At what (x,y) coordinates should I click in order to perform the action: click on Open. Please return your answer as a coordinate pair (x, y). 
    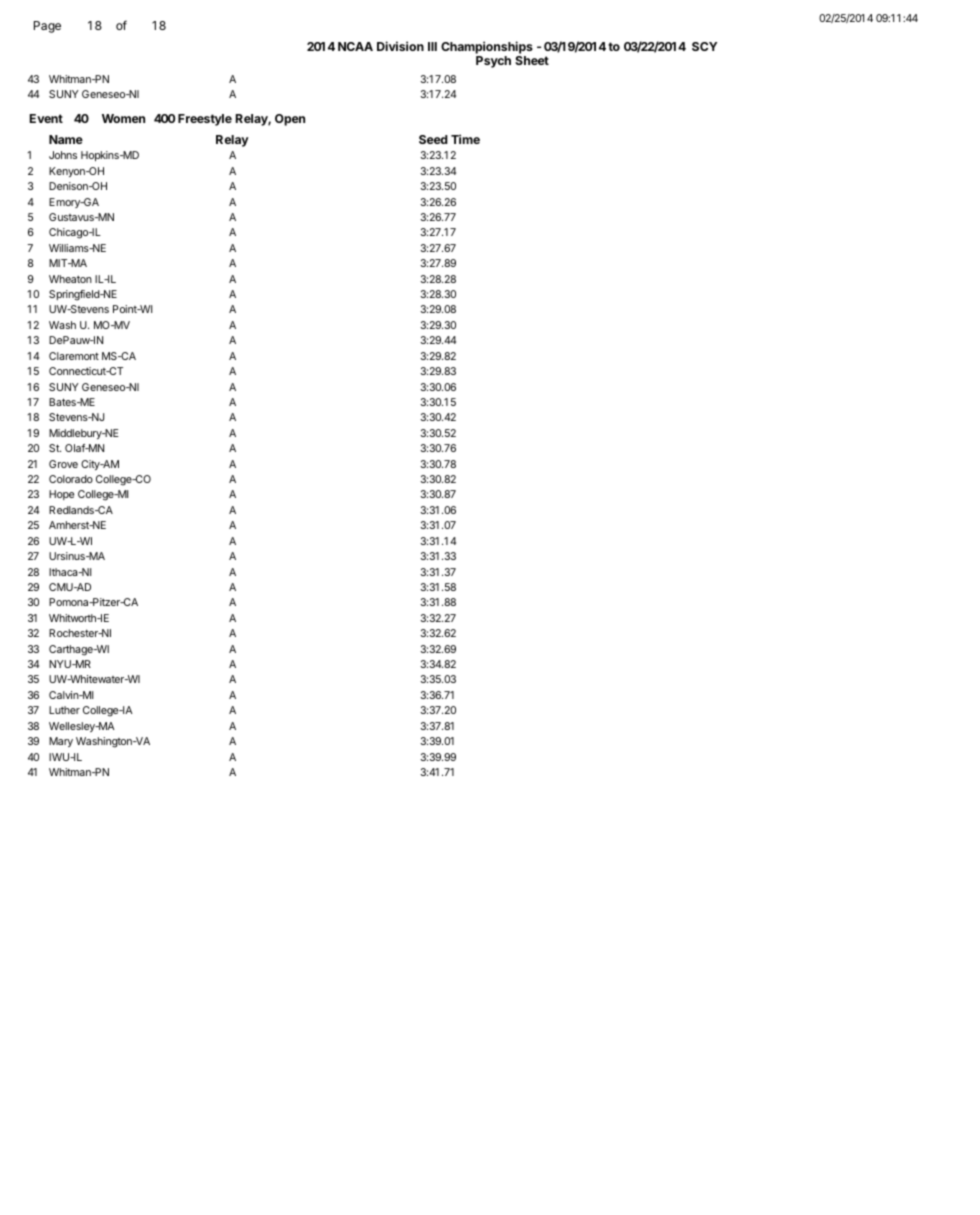
    Looking at the image, I should click on (290, 120).
